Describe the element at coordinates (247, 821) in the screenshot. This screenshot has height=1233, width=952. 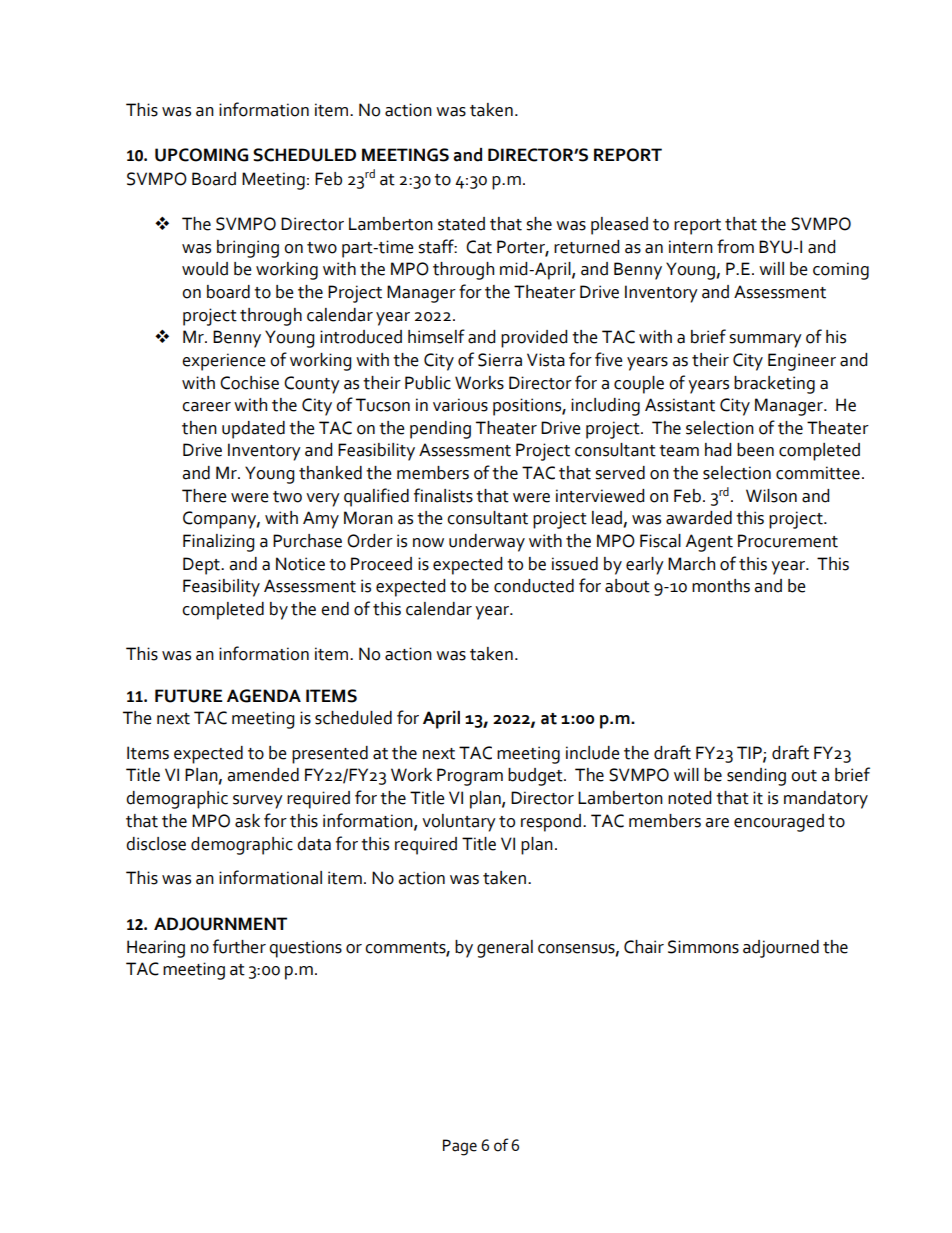
I see `ask` at that location.
